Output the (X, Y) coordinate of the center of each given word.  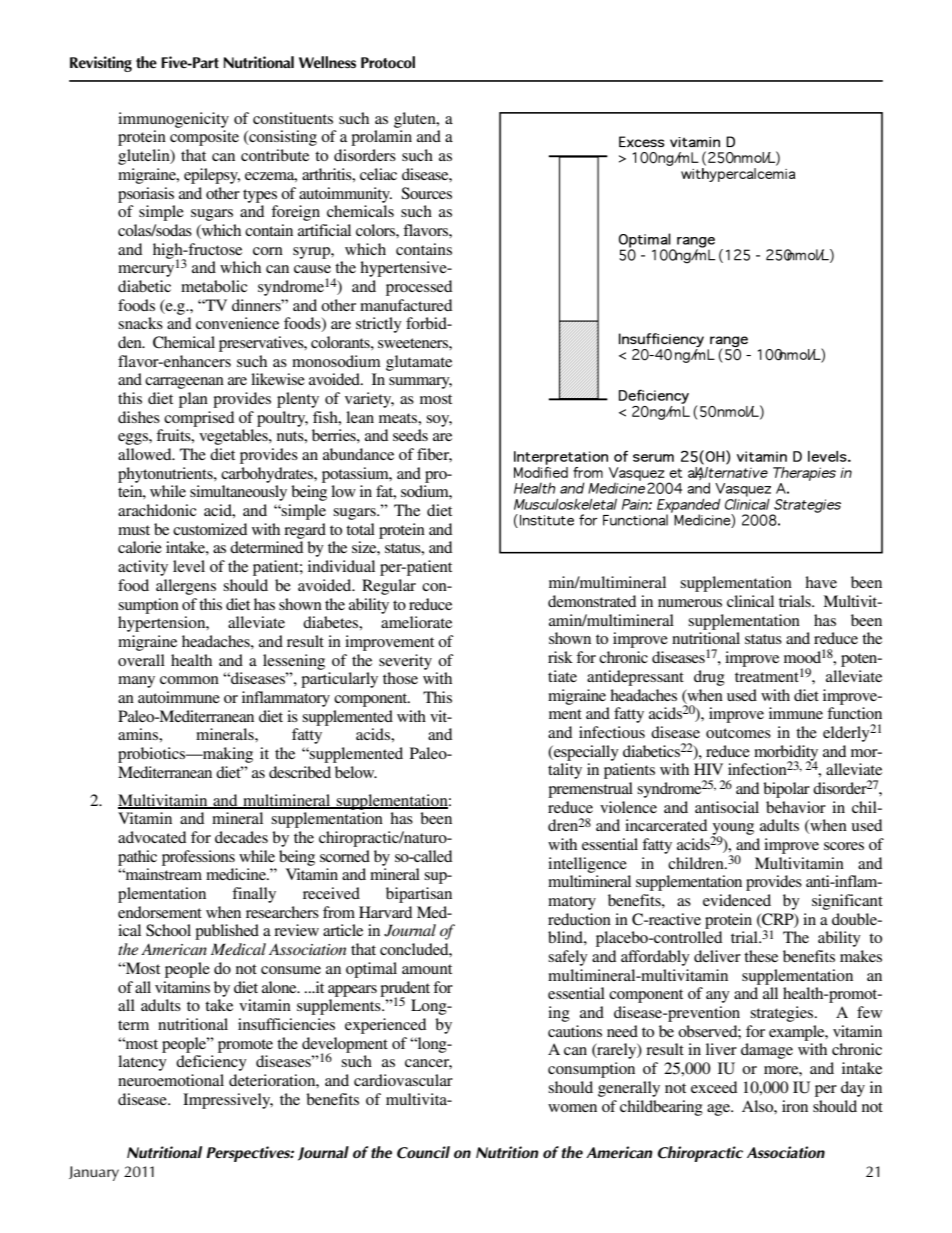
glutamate (419, 363)
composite (204, 138)
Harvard (385, 912)
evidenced (737, 900)
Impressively (228, 1101)
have (821, 582)
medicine (237, 874)
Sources (426, 193)
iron (795, 1106)
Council (423, 1152)
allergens (186, 587)
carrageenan (184, 383)
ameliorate (416, 622)
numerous (690, 603)
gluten (416, 120)
